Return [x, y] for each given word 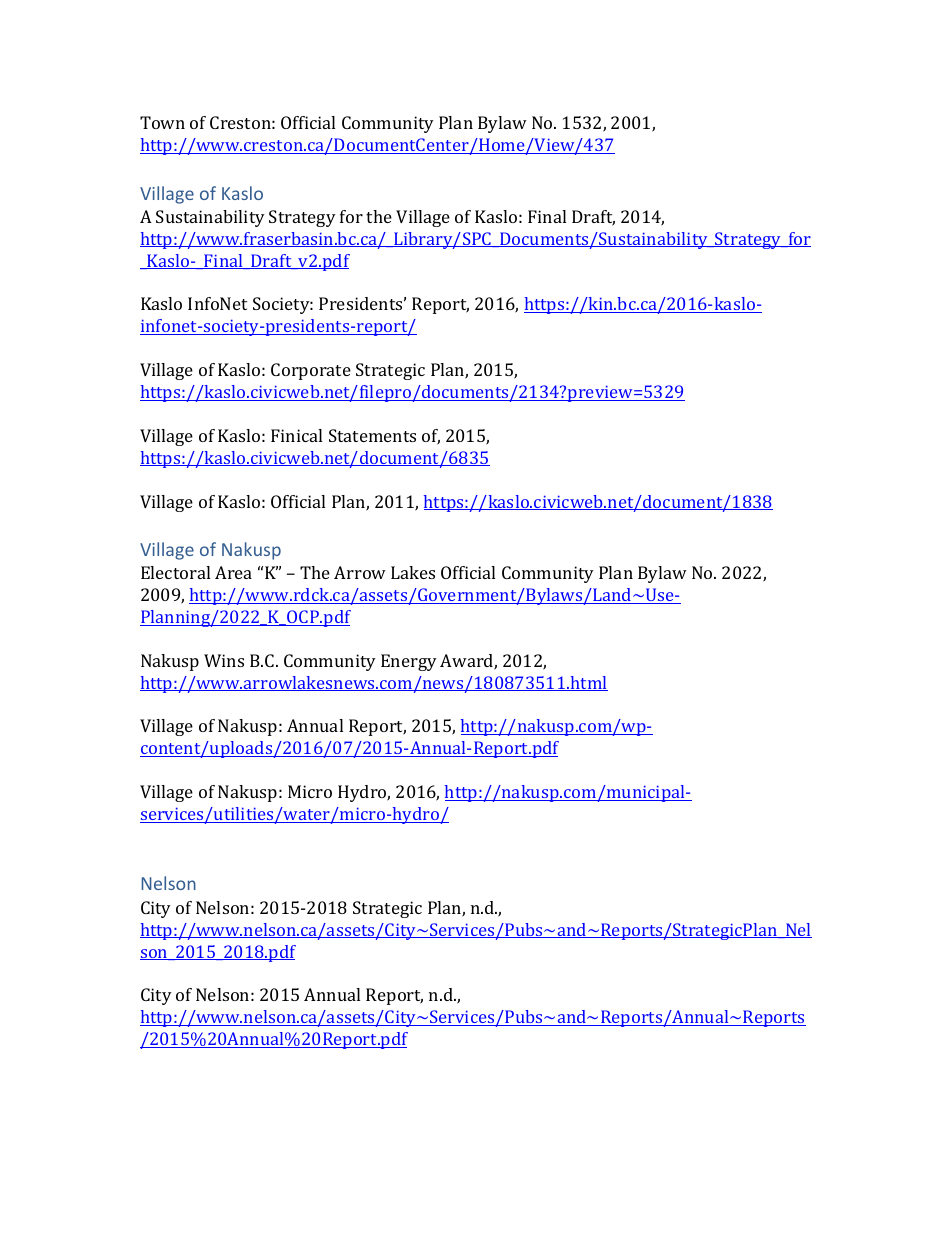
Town [162, 122]
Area [233, 572]
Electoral [175, 572]
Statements [372, 435]
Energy [409, 662]
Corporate [311, 371]
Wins [224, 660]
